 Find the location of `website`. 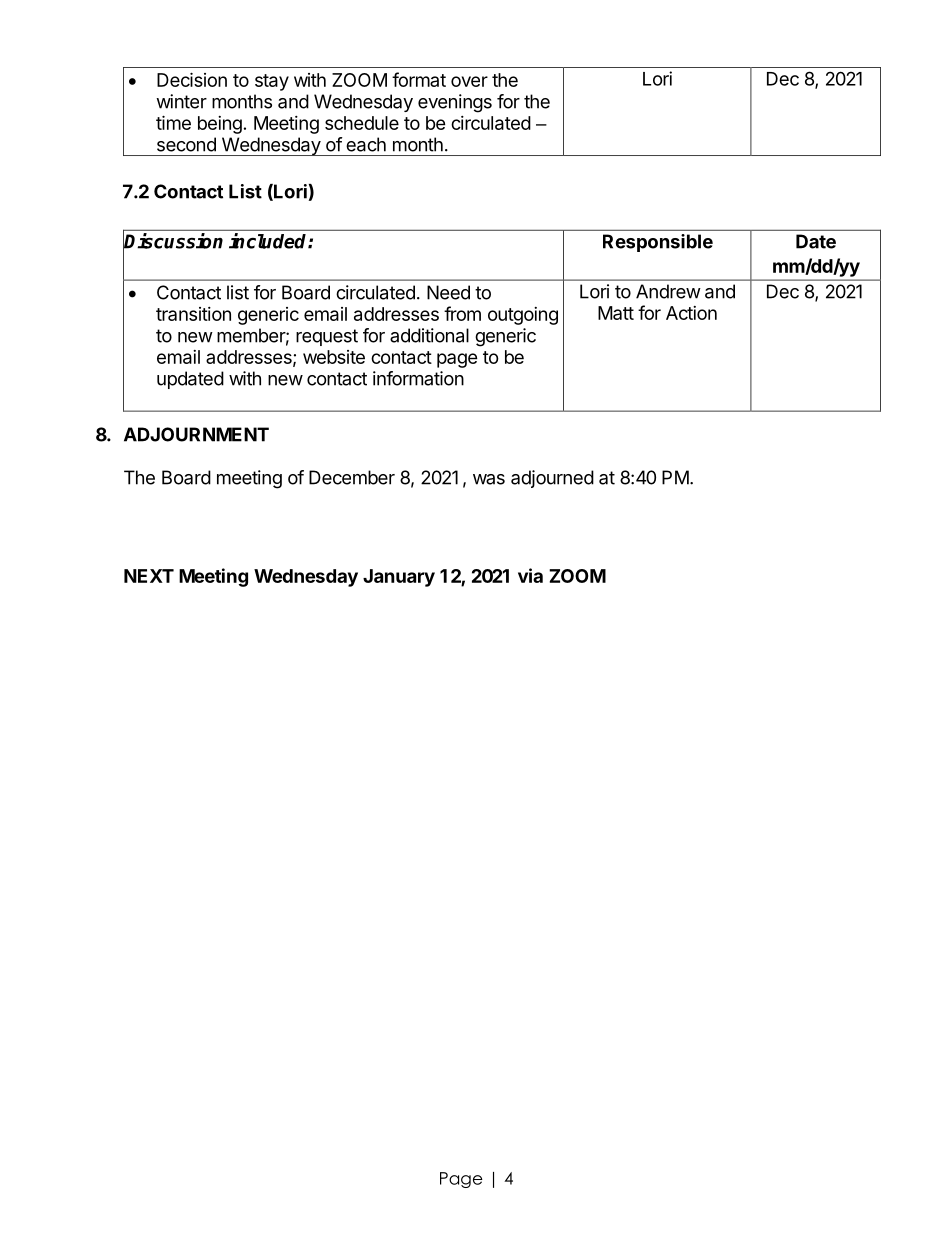

website is located at coordinates (334, 357).
